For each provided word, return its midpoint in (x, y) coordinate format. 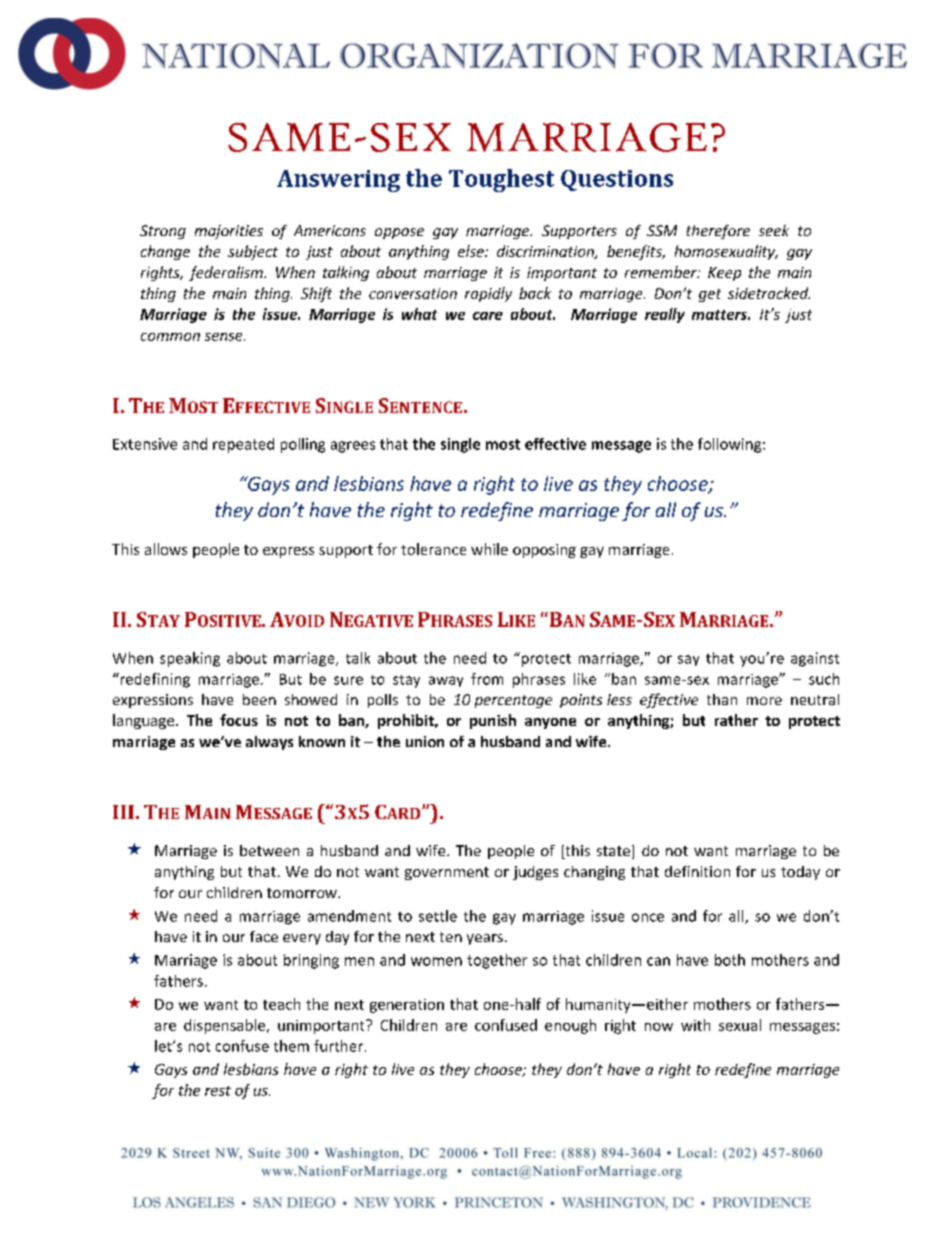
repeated (243, 445)
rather (736, 720)
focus (239, 720)
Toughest (501, 180)
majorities (229, 232)
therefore (718, 232)
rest (218, 1091)
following (731, 445)
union (425, 741)
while (489, 549)
